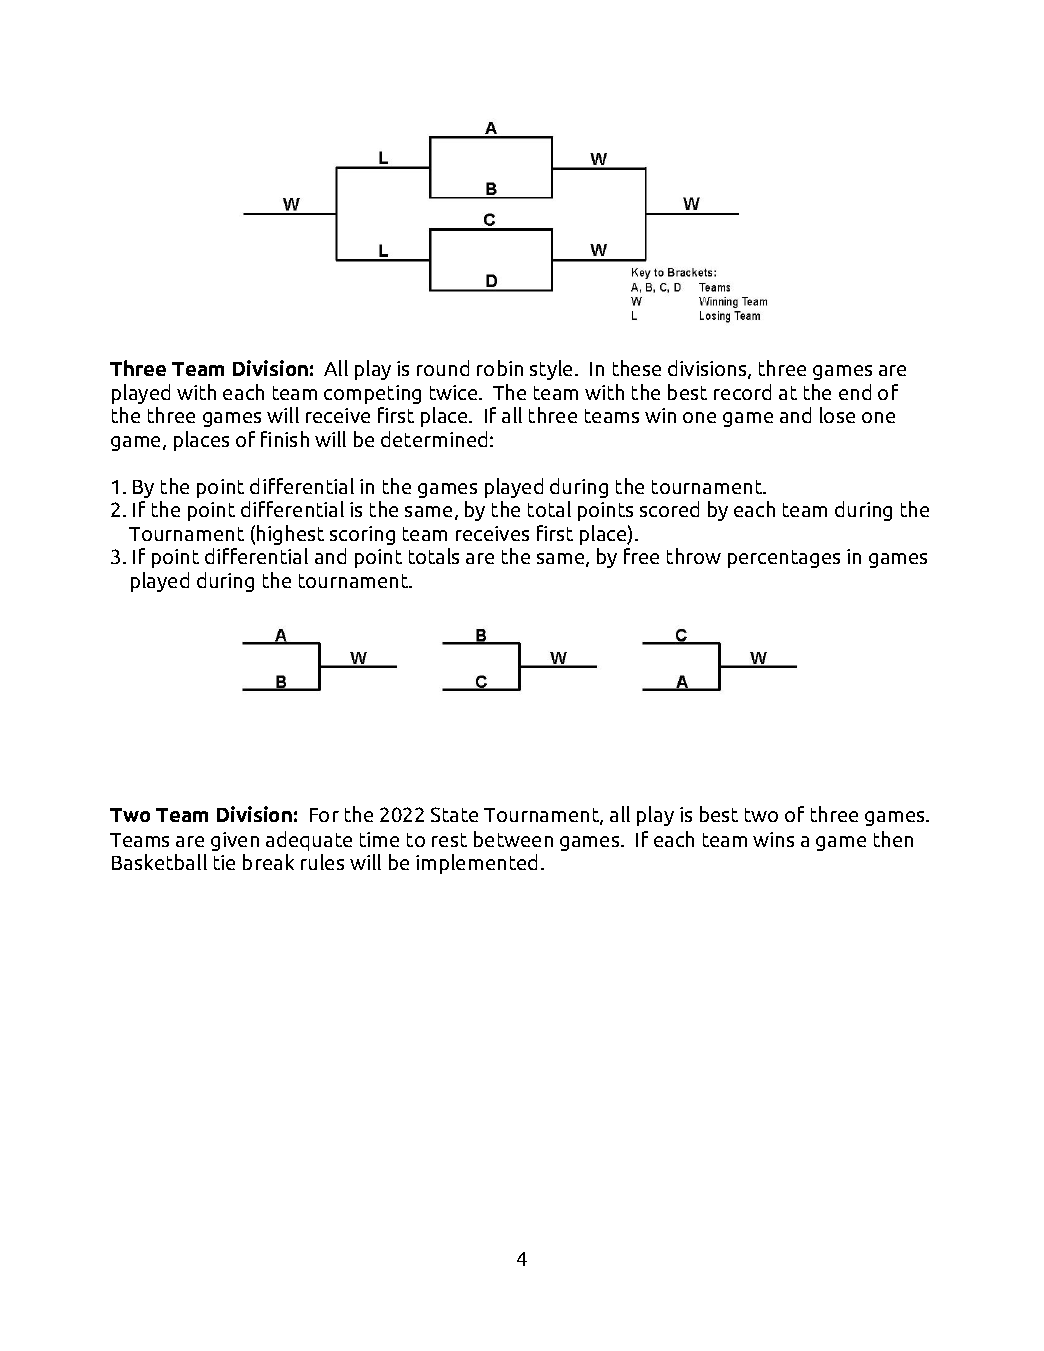  What do you see at coordinates (855, 392) in the document?
I see `end` at bounding box center [855, 392].
